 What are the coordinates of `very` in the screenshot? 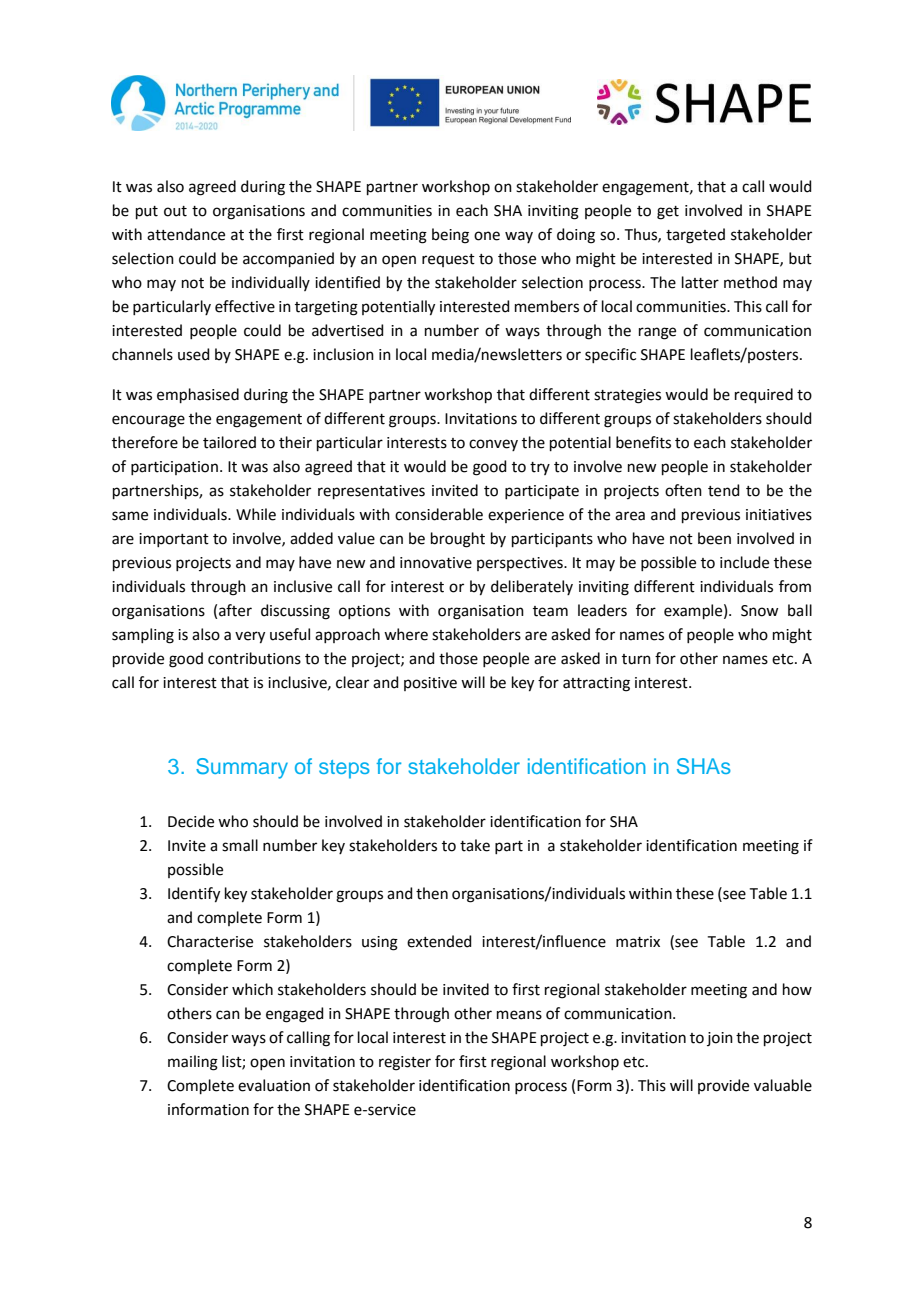 It's located at (250, 637).
